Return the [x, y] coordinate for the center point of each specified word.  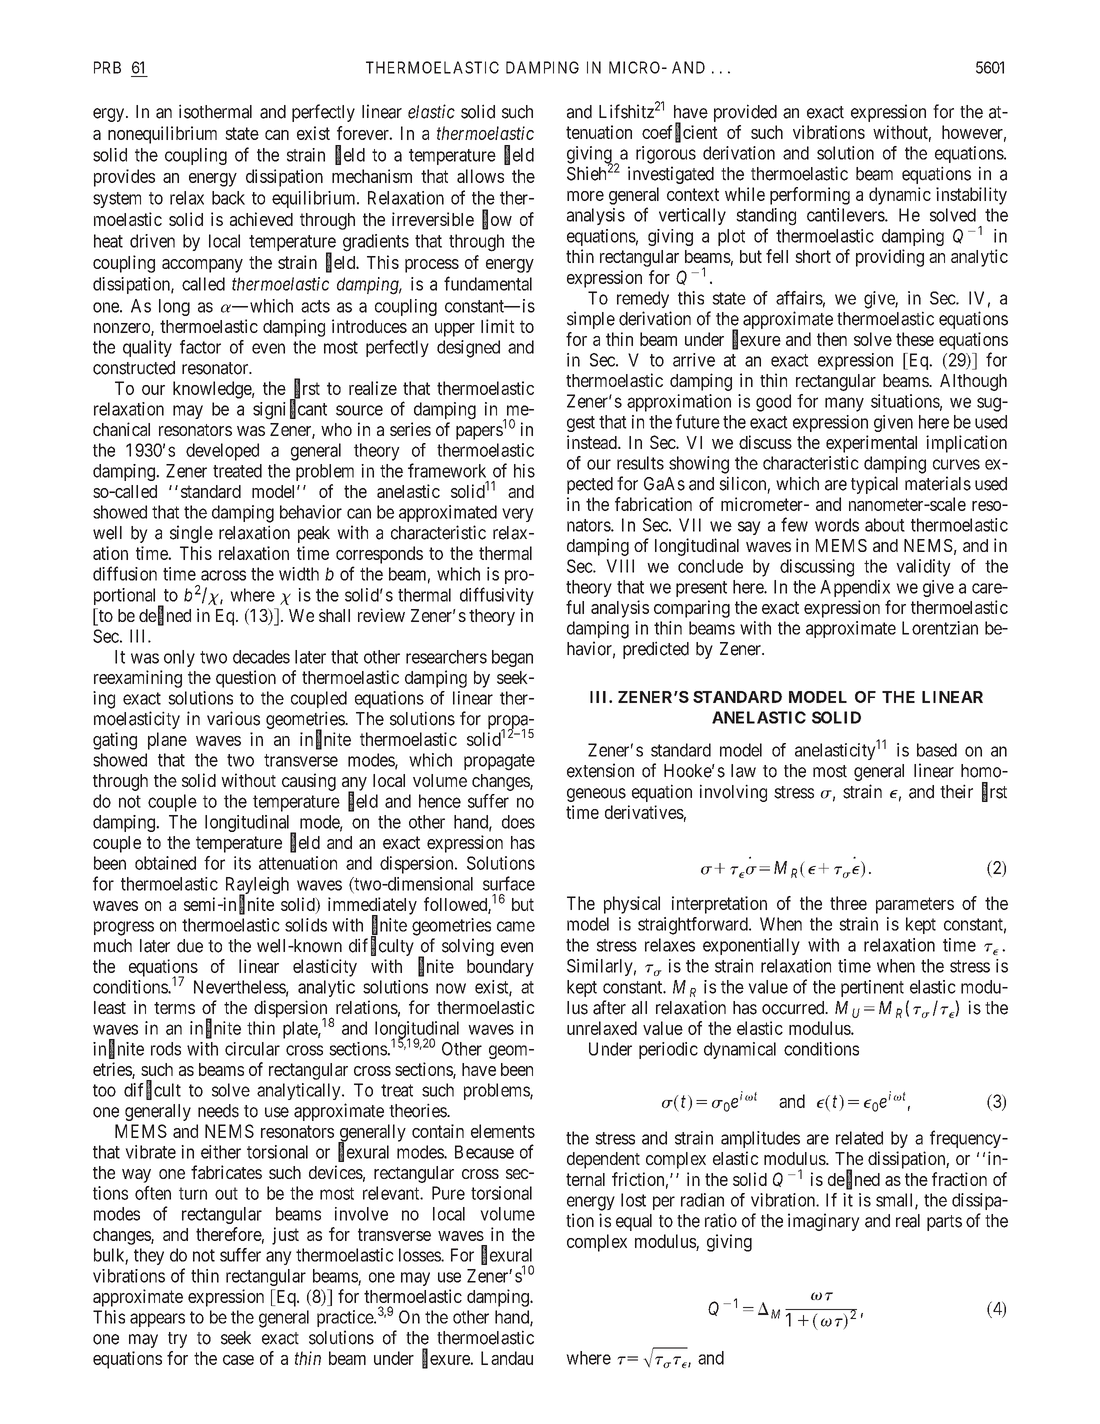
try [177, 1340]
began [512, 658]
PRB [107, 67]
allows [480, 176]
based [937, 750]
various [233, 718]
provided [745, 113]
